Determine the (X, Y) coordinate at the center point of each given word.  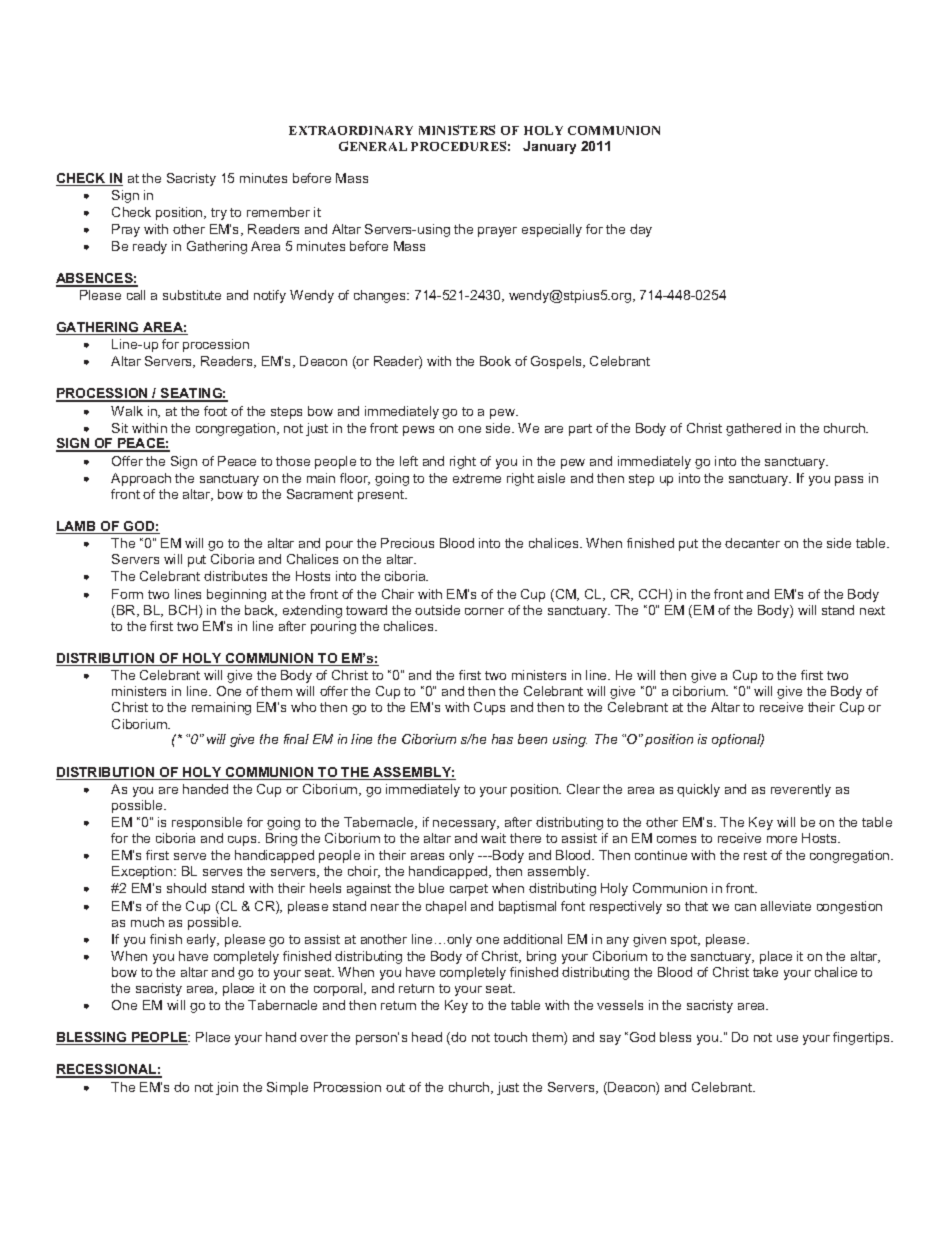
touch (510, 1037)
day (641, 230)
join (227, 1088)
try (219, 214)
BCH (184, 611)
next (872, 610)
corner (484, 611)
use (787, 1038)
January (549, 147)
